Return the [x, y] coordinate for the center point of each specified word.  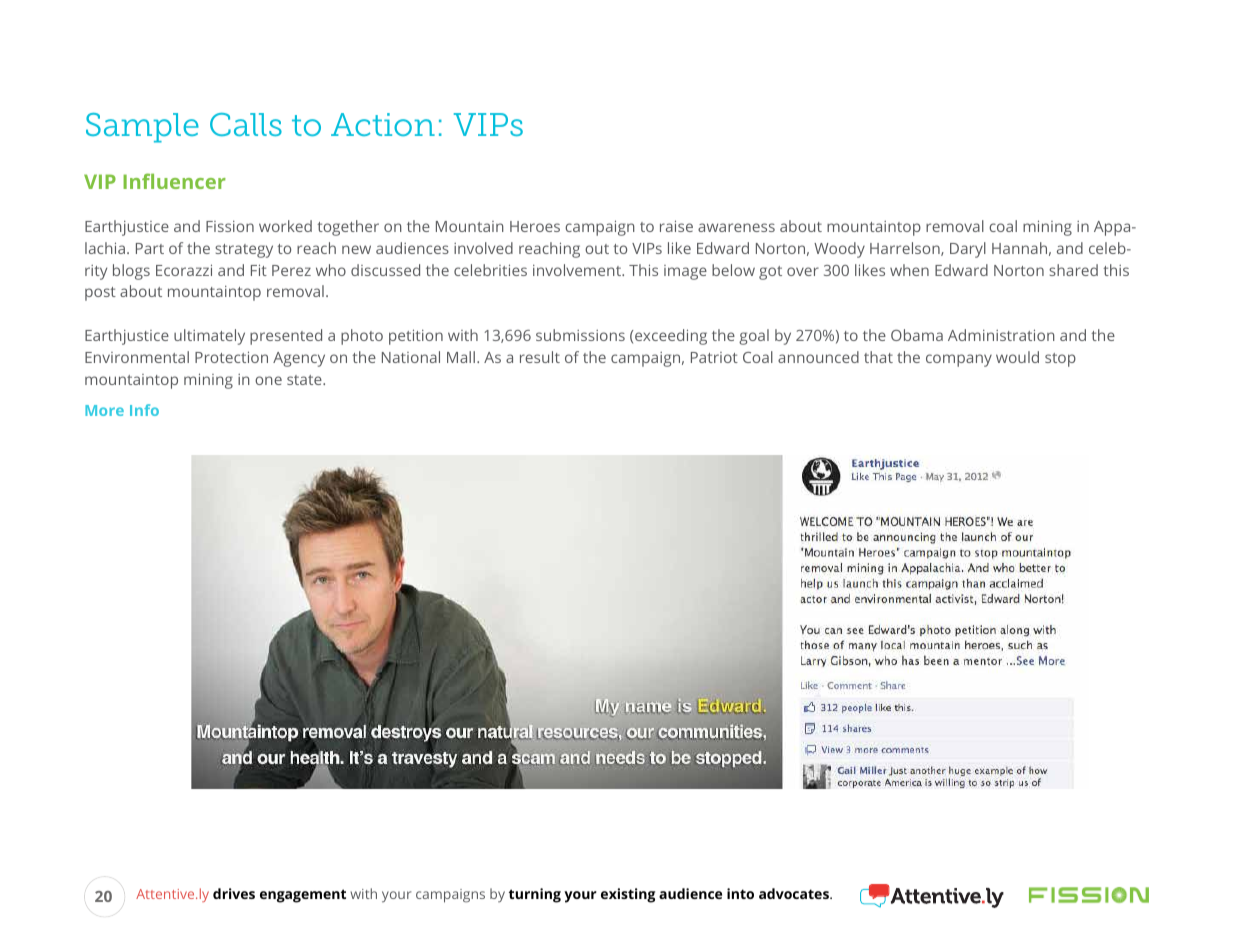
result [540, 357]
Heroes [535, 226]
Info [144, 410]
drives [234, 893]
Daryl [968, 250]
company [959, 360]
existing [628, 895]
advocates [795, 893]
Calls [246, 124]
